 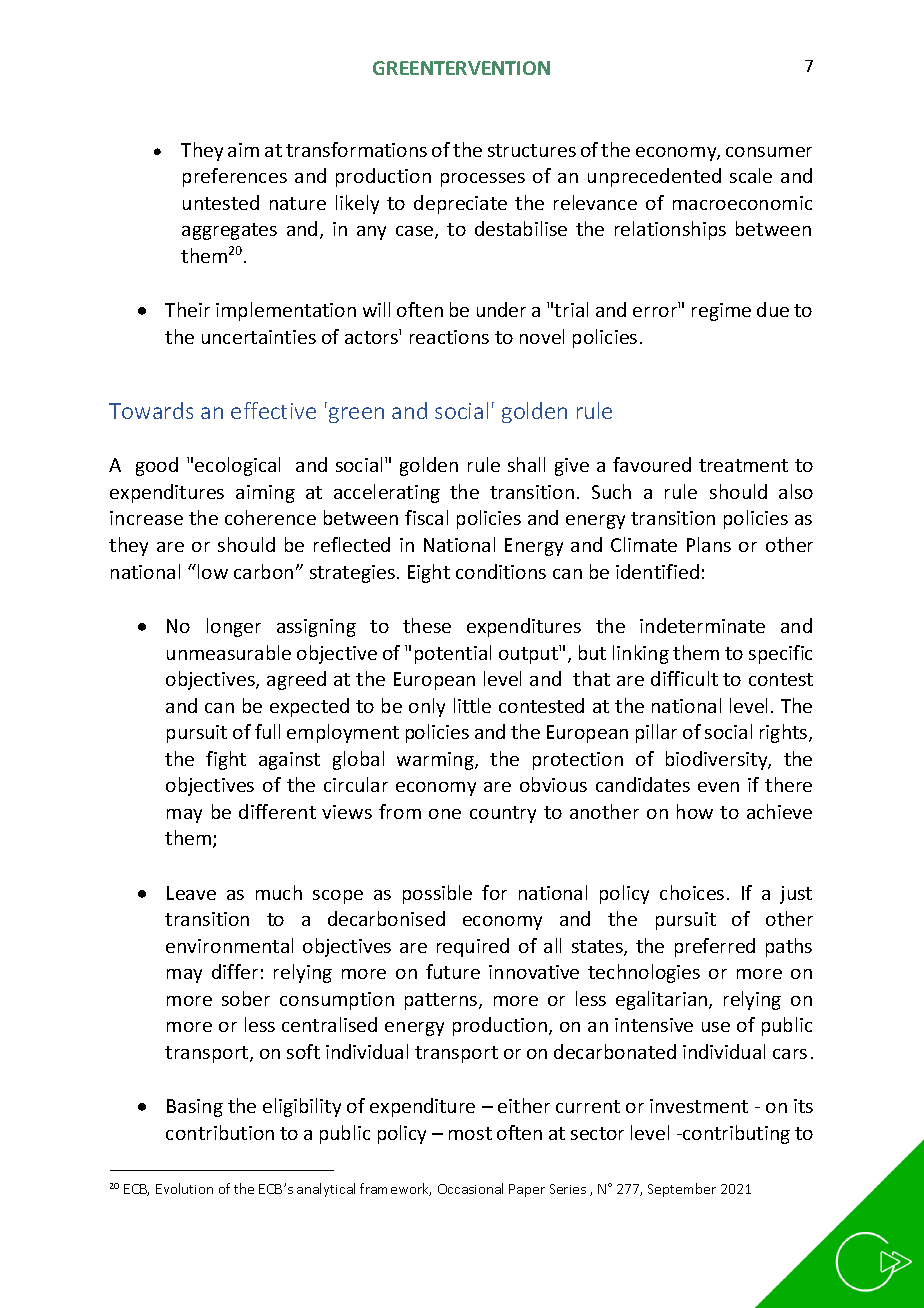 I want to click on preferred, so click(x=715, y=947).
